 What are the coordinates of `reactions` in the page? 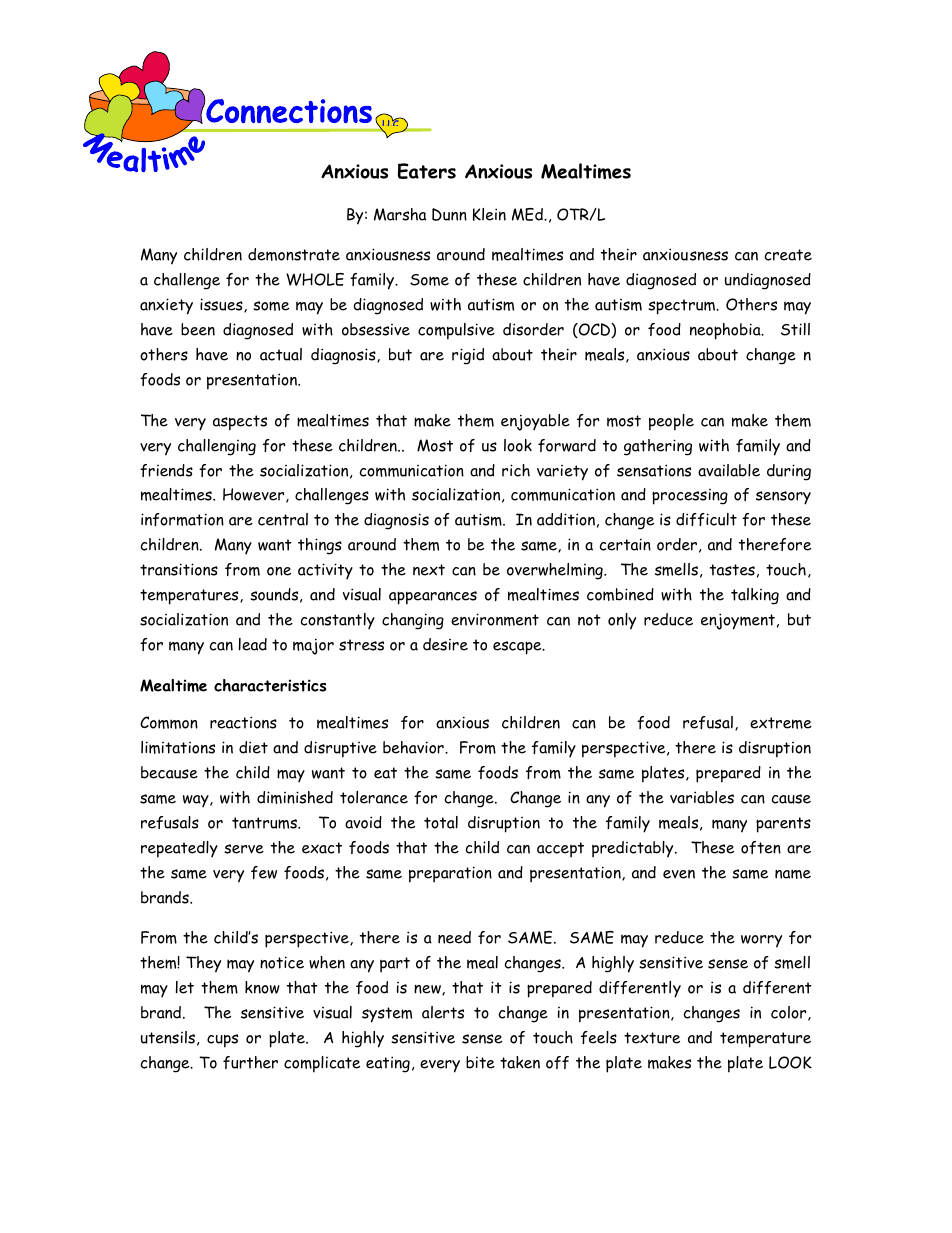 It's located at (243, 722).
